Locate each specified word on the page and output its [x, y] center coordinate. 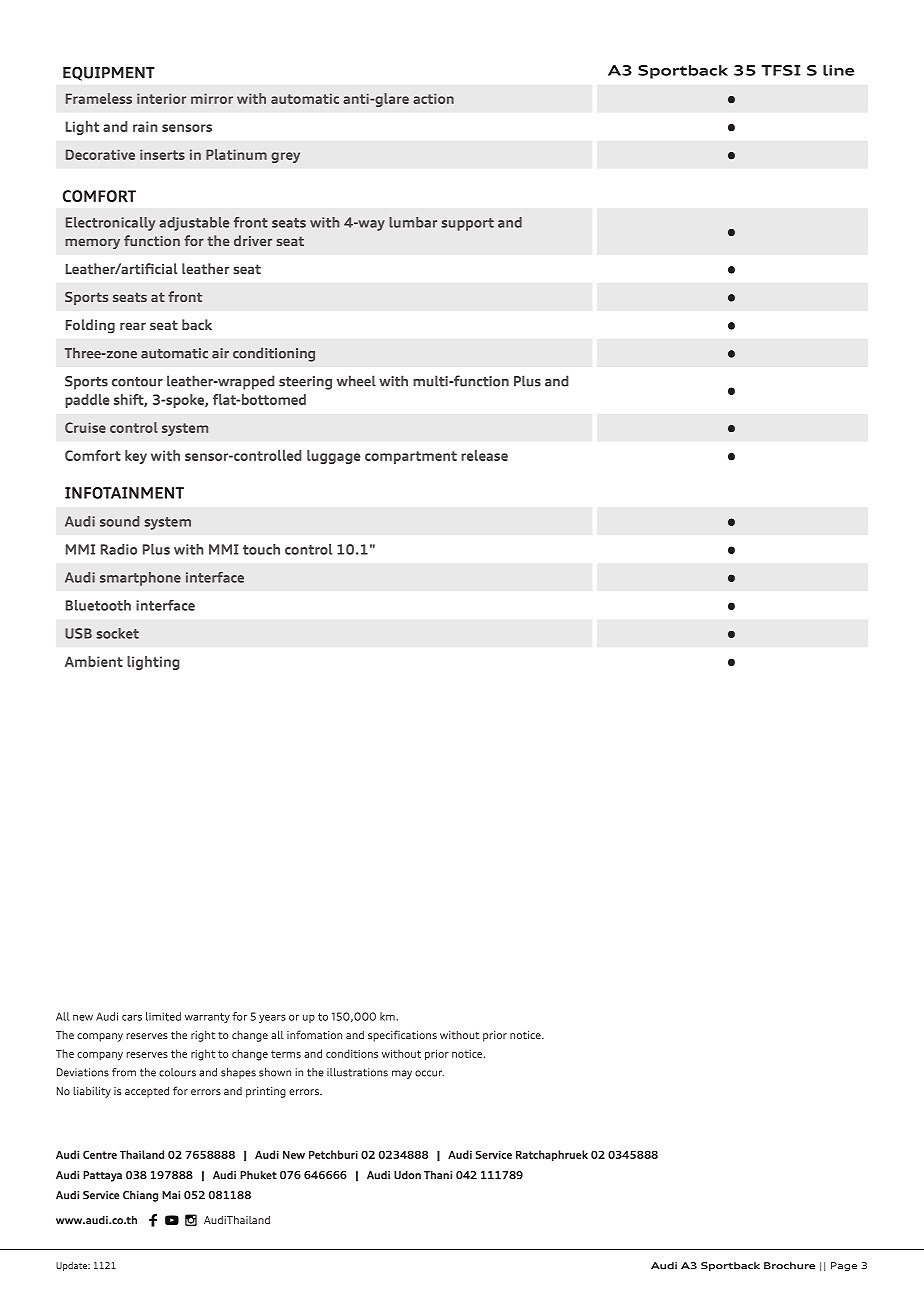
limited [163, 1016]
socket [117, 633]
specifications [402, 1036]
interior [161, 98]
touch [261, 549]
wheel [356, 381]
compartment [411, 457]
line [838, 70]
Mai [171, 1195]
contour [137, 382]
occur [429, 1073]
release [484, 455]
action [433, 98]
